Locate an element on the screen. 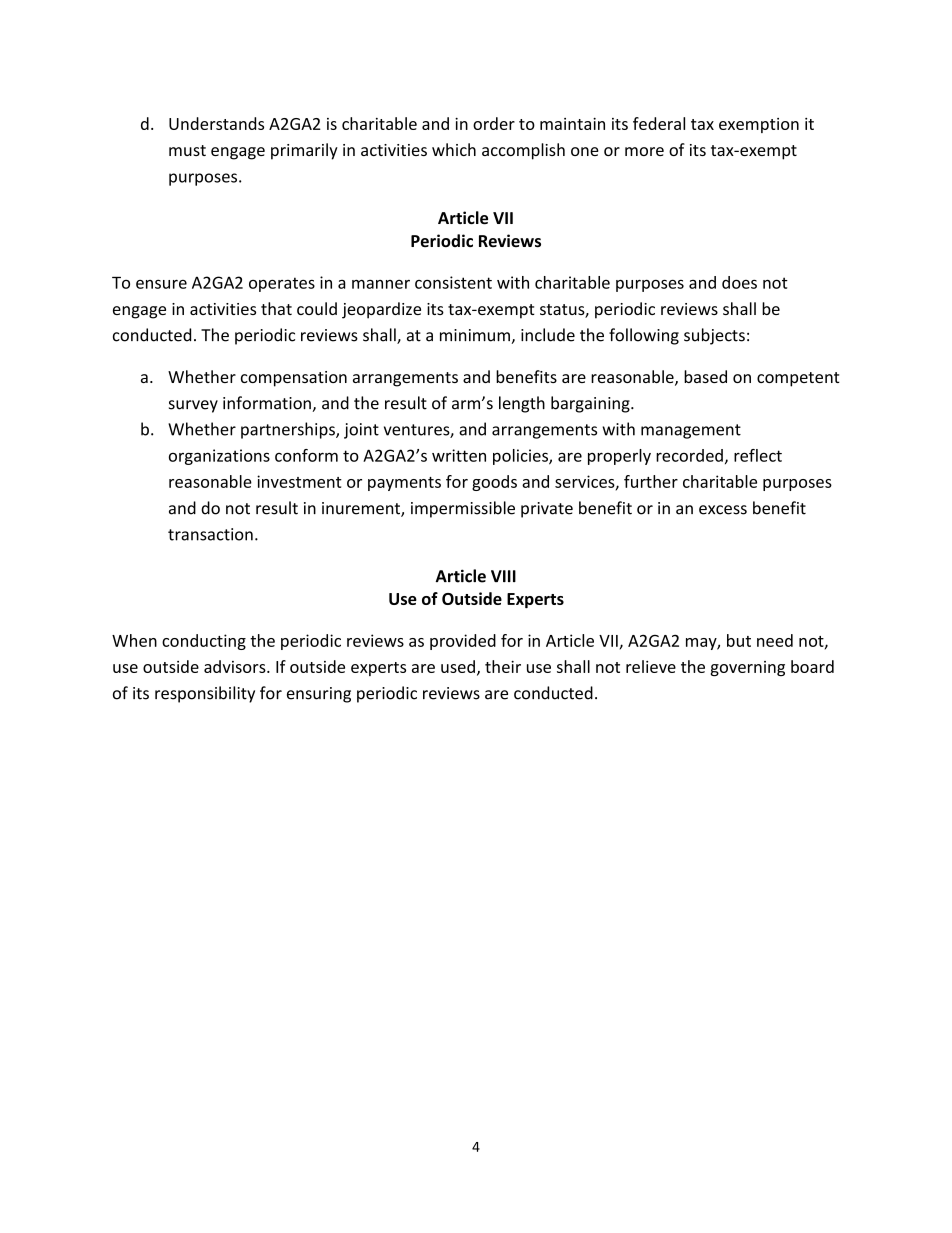  used is located at coordinates (458, 666).
